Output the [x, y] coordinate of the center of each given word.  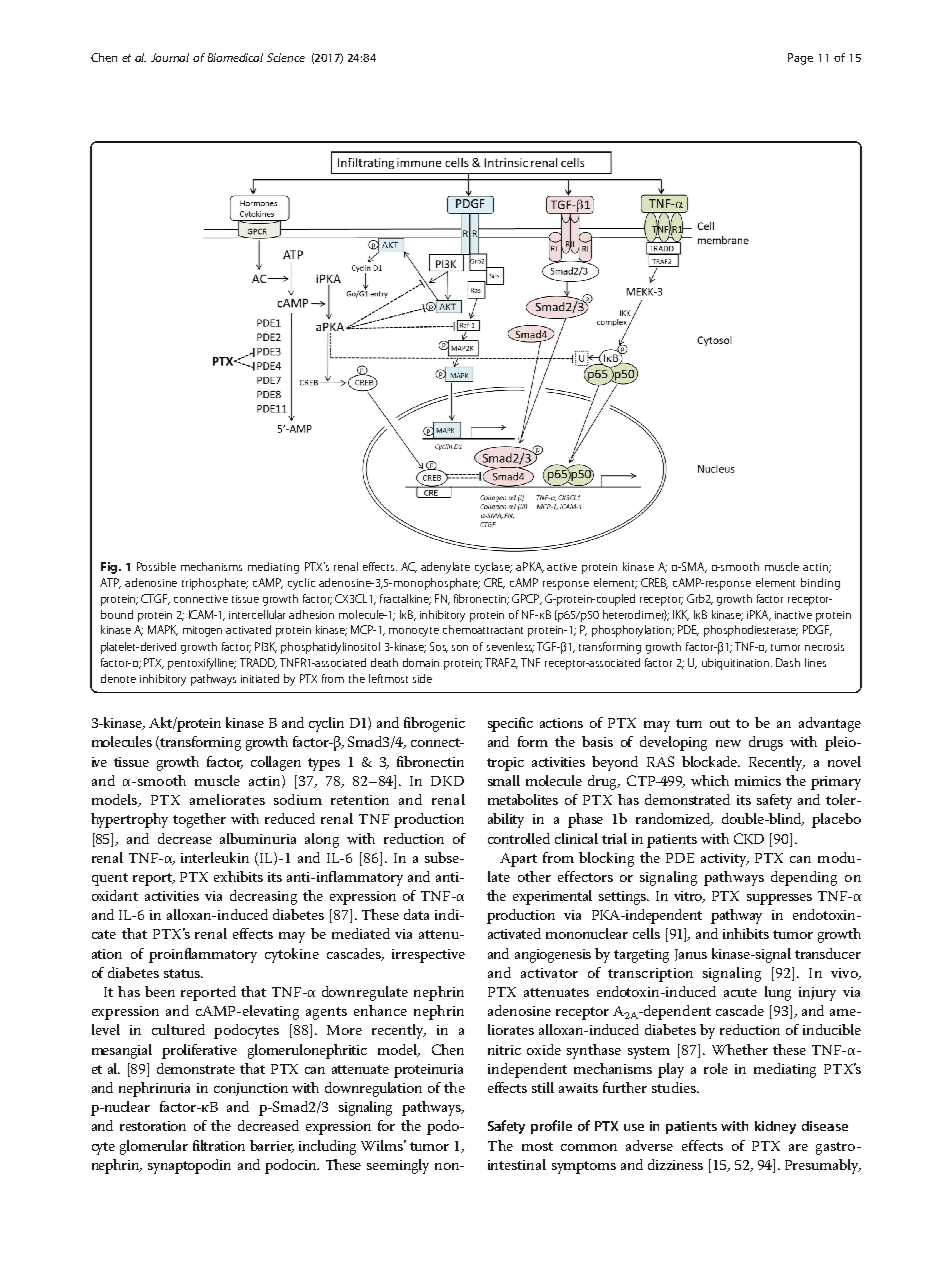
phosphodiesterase [751, 631]
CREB [654, 583]
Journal [170, 57]
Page [800, 59]
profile [551, 1127]
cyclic [301, 584]
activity [725, 860]
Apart [518, 860]
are [798, 1147]
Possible [156, 566]
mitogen [202, 631]
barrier [272, 1146]
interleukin [215, 857]
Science [286, 57]
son [460, 648]
